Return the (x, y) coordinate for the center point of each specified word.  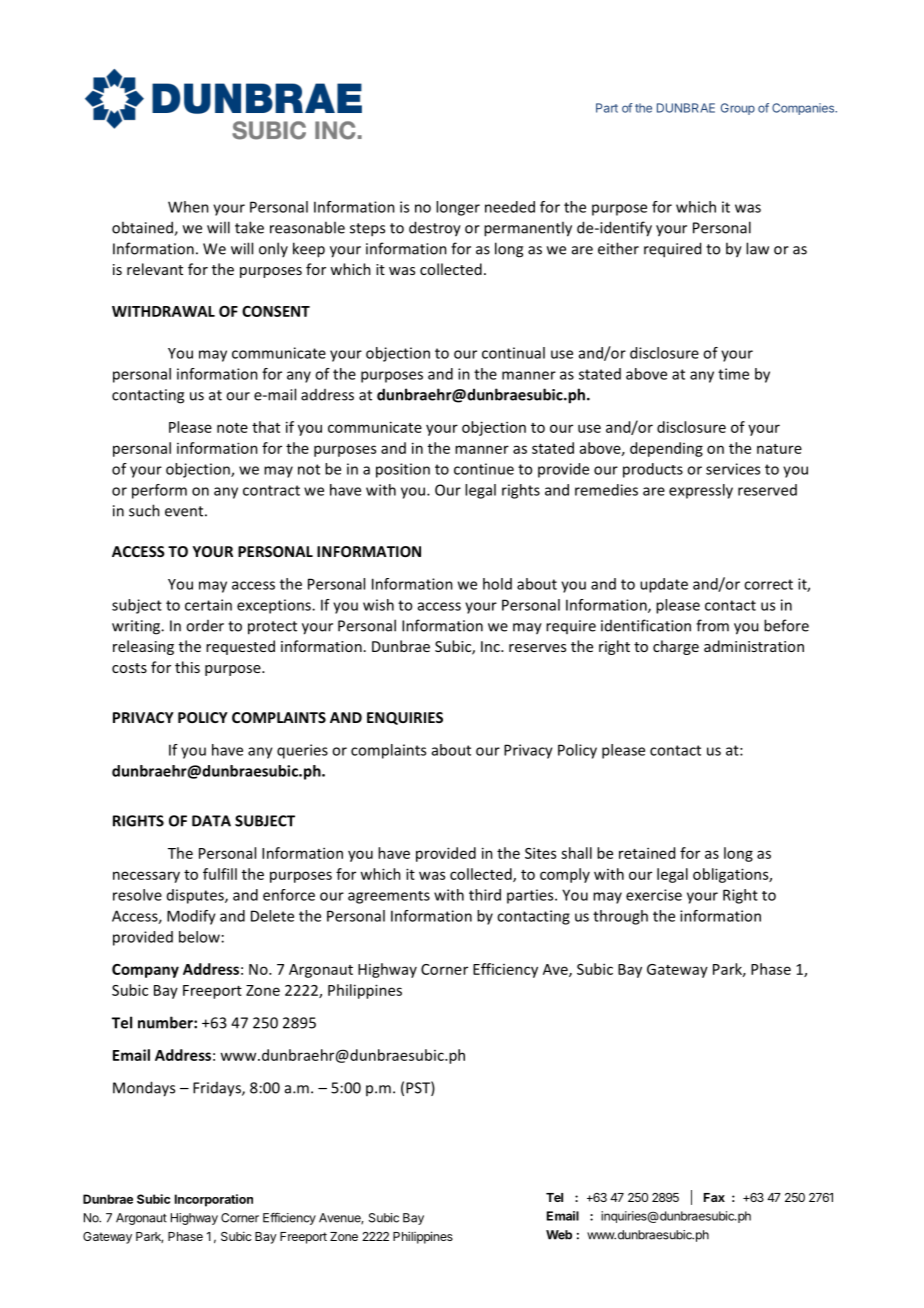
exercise (654, 895)
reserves (537, 648)
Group (738, 109)
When (188, 207)
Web (559, 1235)
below (199, 937)
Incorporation (214, 1200)
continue (484, 469)
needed (510, 207)
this (187, 667)
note (232, 428)
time (733, 374)
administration (754, 646)
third (485, 895)
